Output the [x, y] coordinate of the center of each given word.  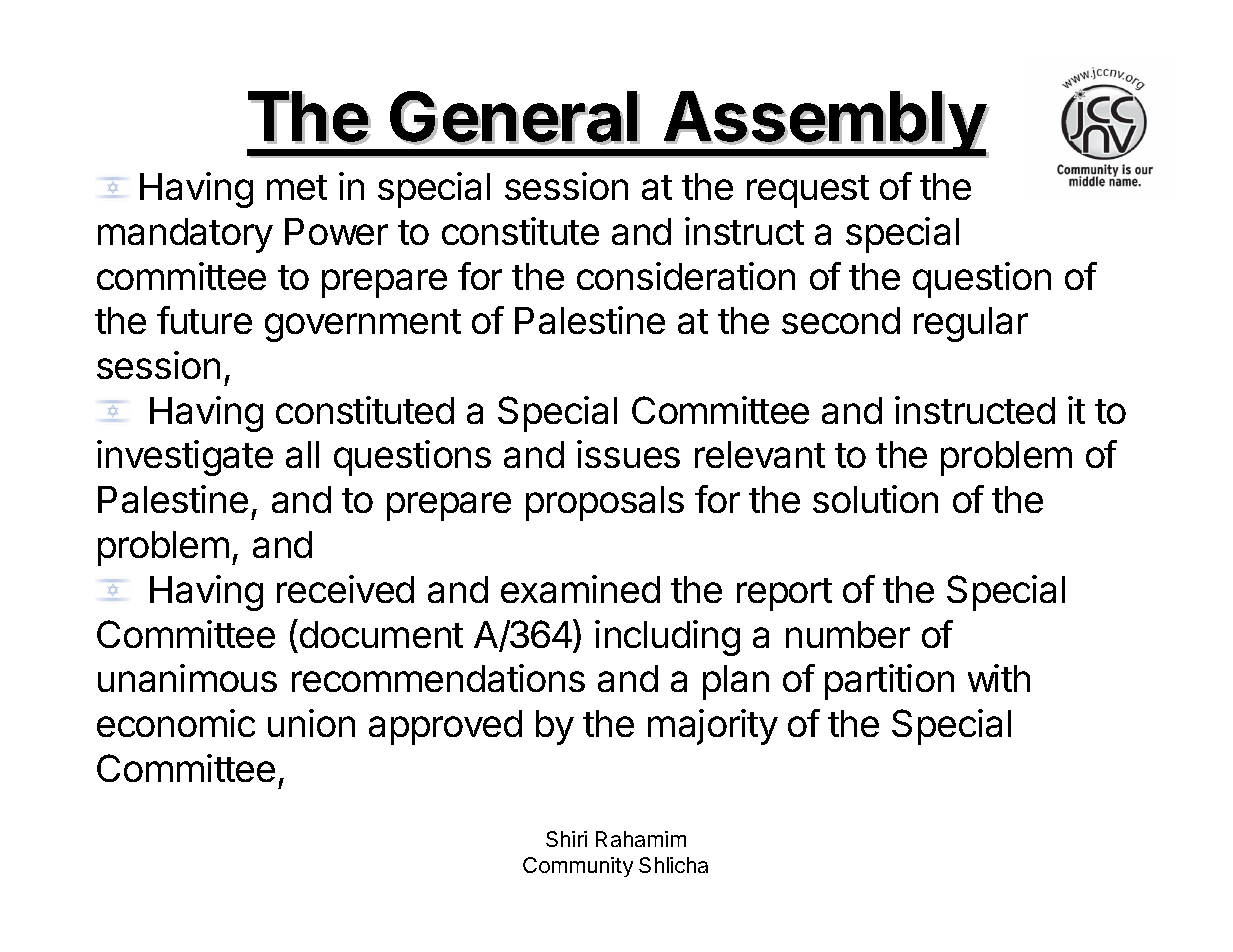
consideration [686, 276]
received [345, 589]
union [311, 723]
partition [889, 682]
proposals [605, 503]
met [297, 187]
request [808, 191]
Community [578, 867]
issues [628, 454]
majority [713, 727]
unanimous [187, 678]
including [667, 638]
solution [875, 499]
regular [971, 324]
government [363, 325]
